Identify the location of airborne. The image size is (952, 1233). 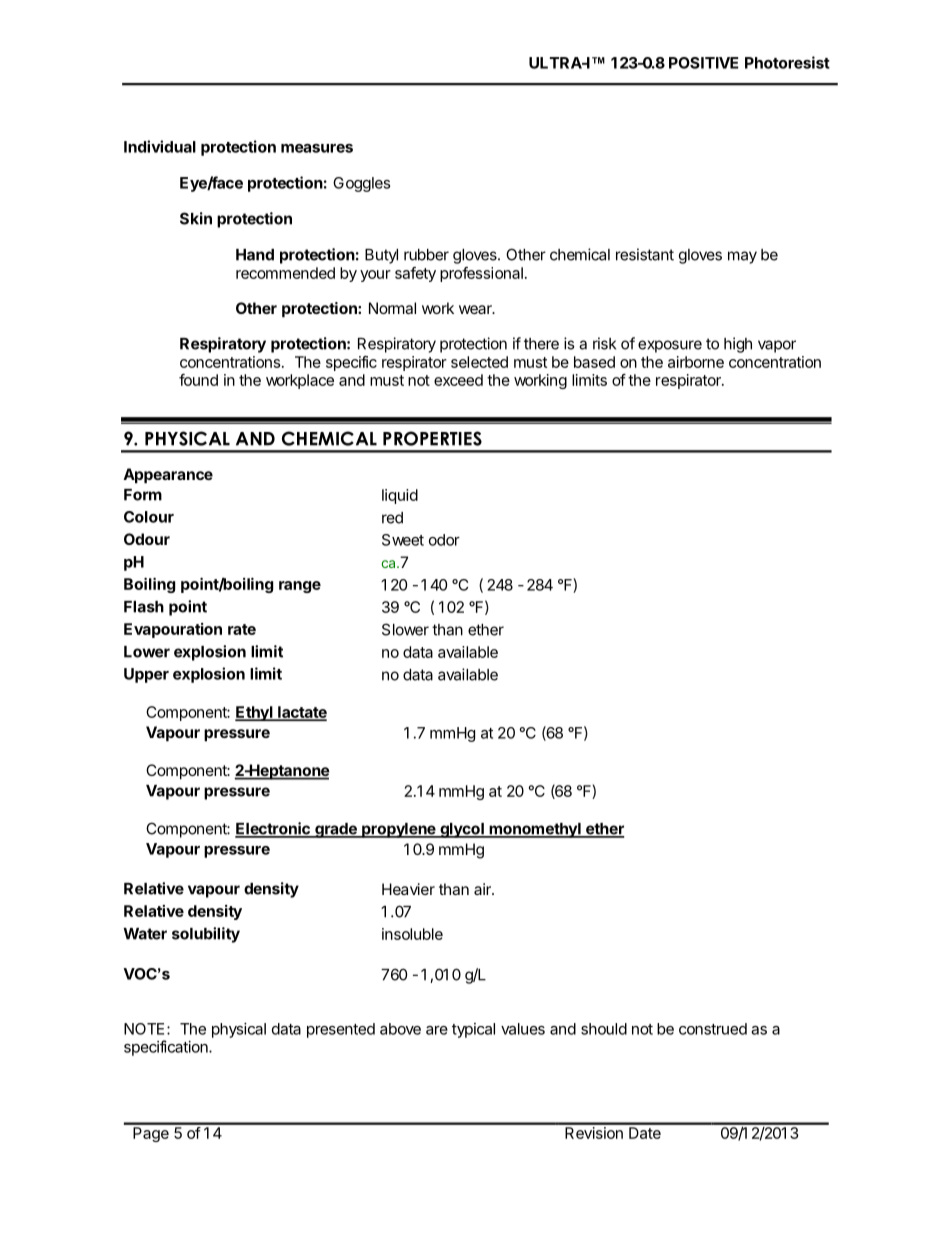
(696, 362).
